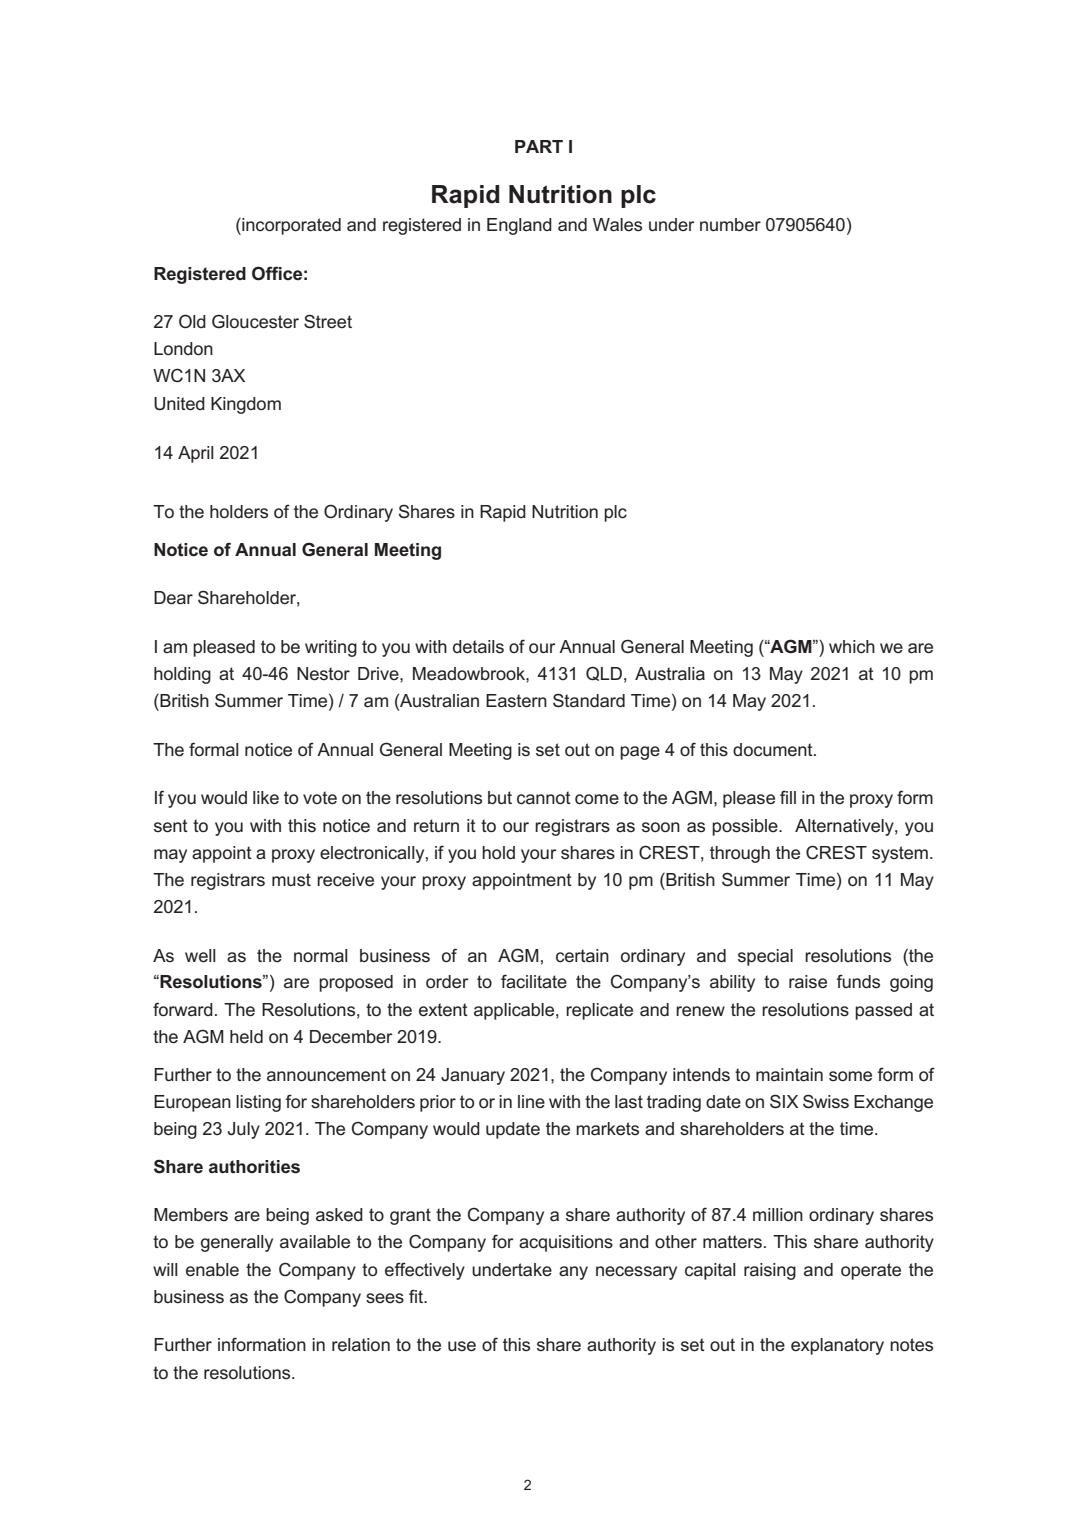 The width and height of the image is (1074, 1519). I want to click on Eastern, so click(516, 701).
